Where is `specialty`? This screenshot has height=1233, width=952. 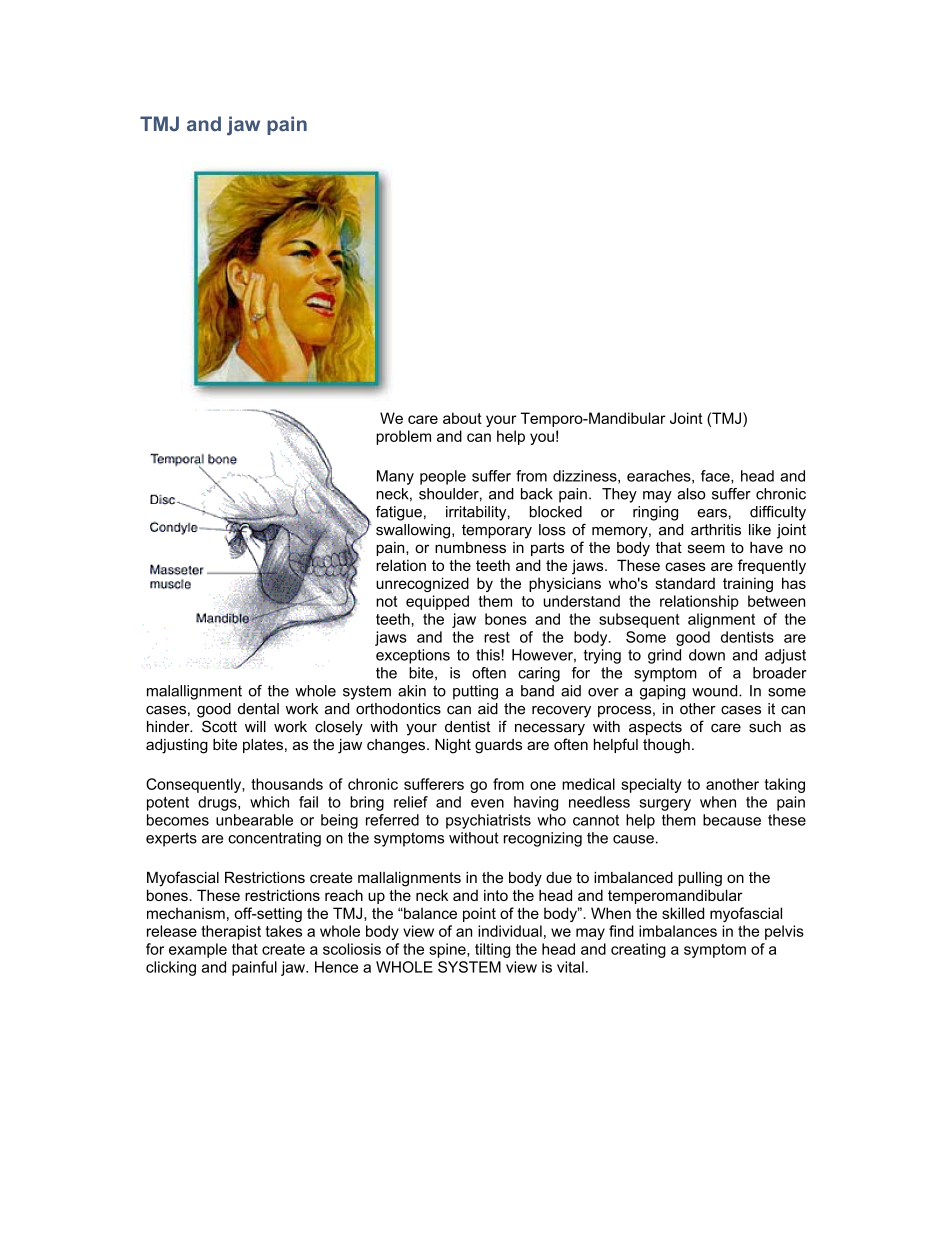 specialty is located at coordinates (651, 785).
